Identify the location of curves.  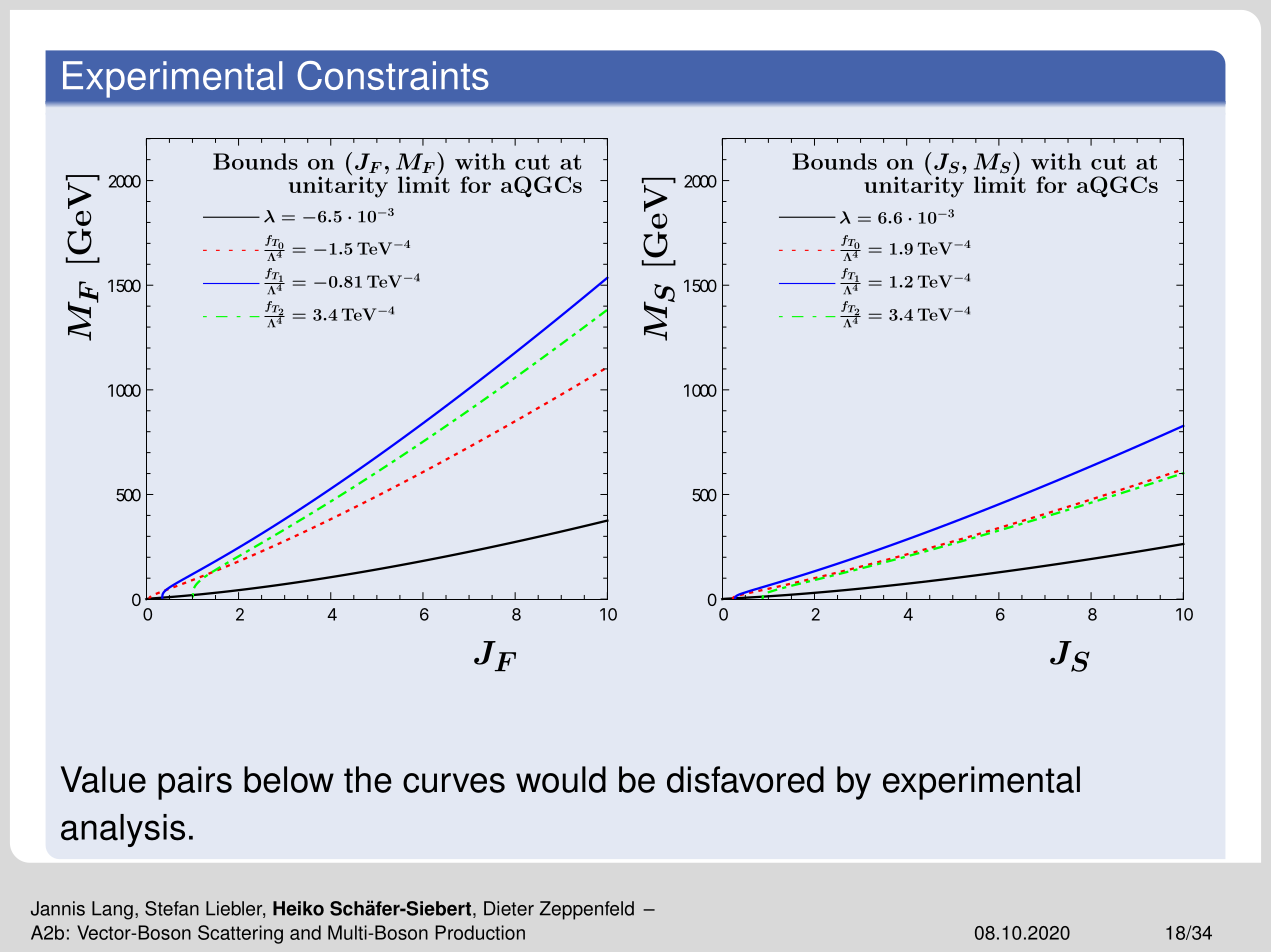
(454, 783).
